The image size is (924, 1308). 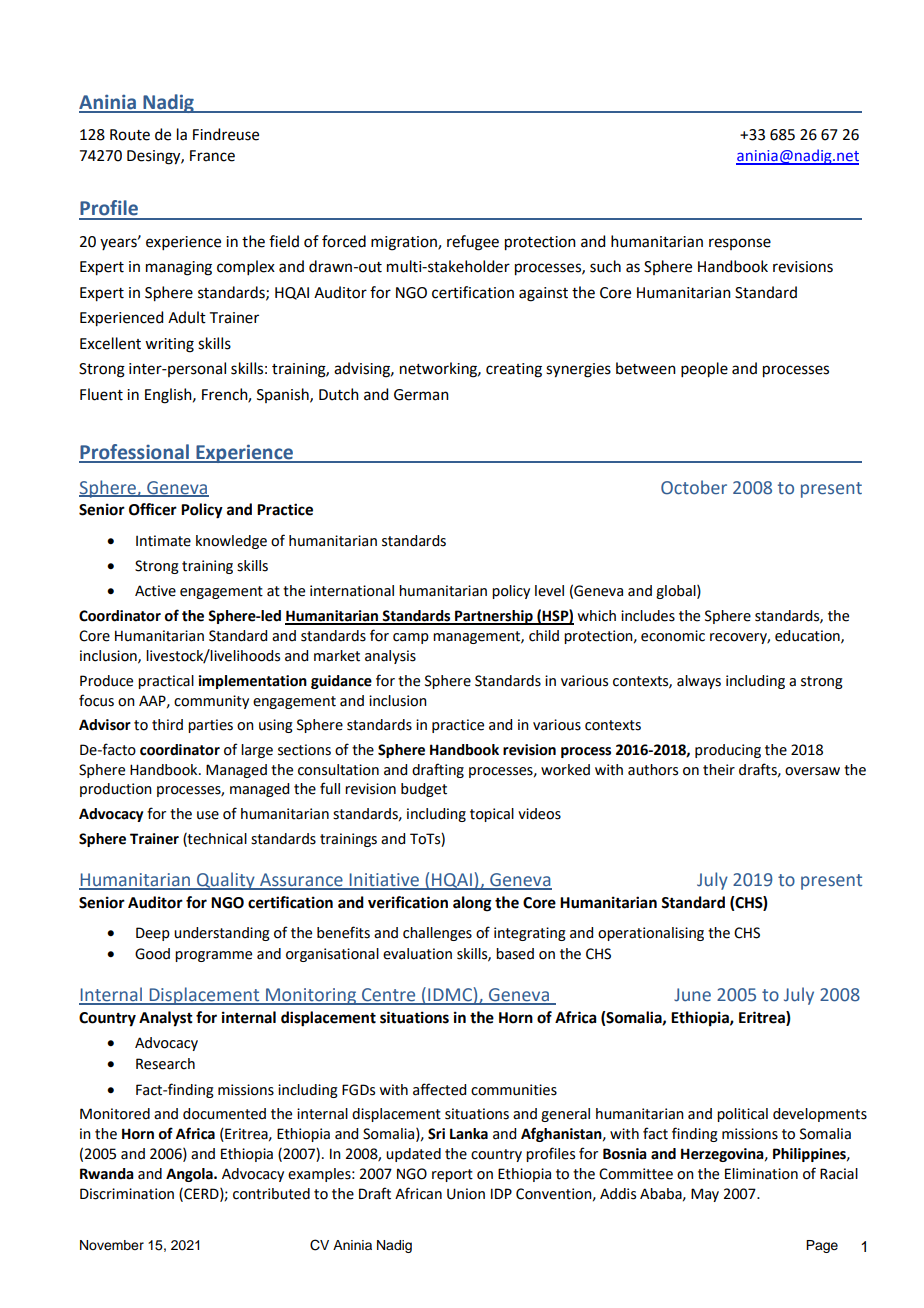 I want to click on along, so click(x=472, y=904).
